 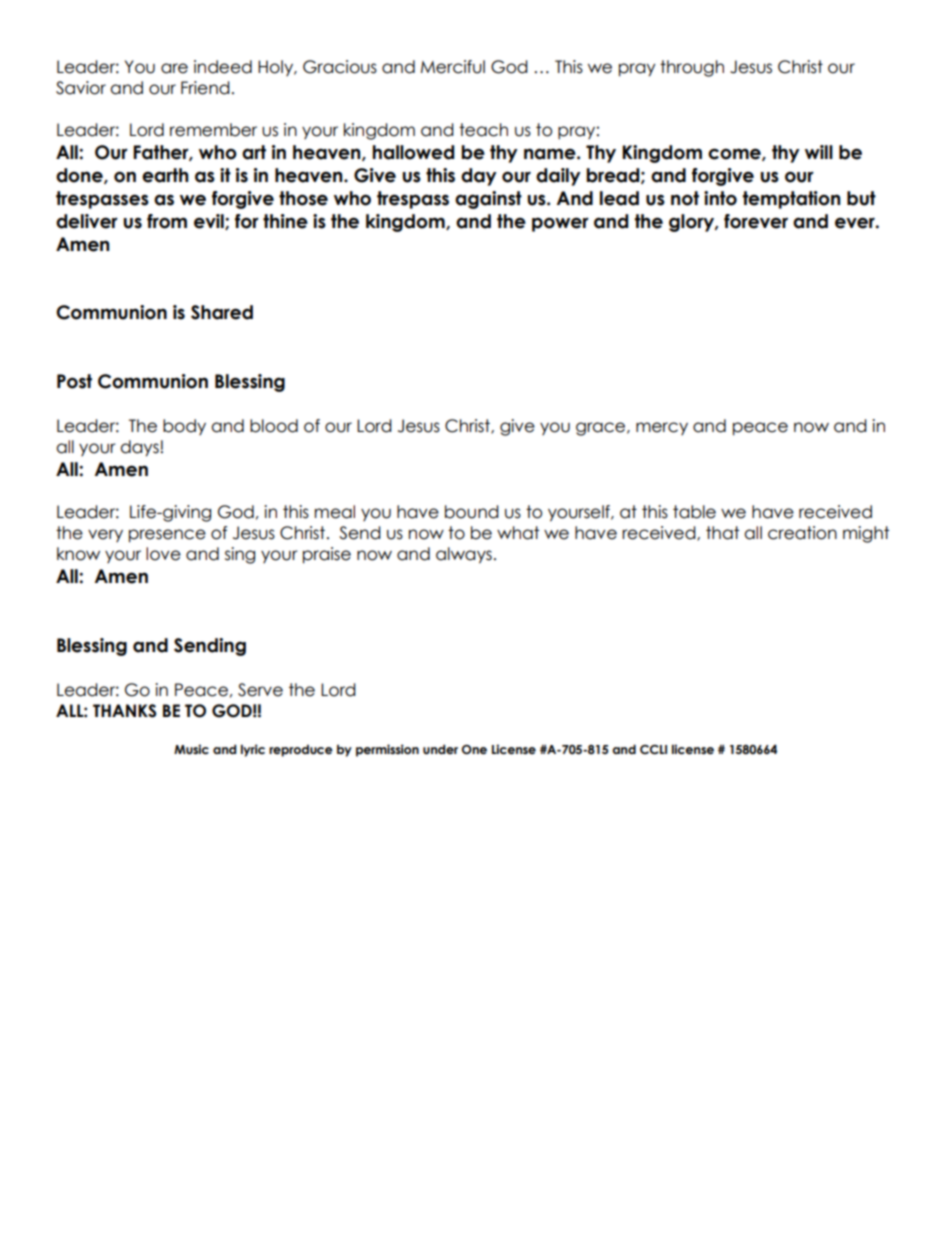 What do you see at coordinates (692, 68) in the image?
I see `through` at bounding box center [692, 68].
